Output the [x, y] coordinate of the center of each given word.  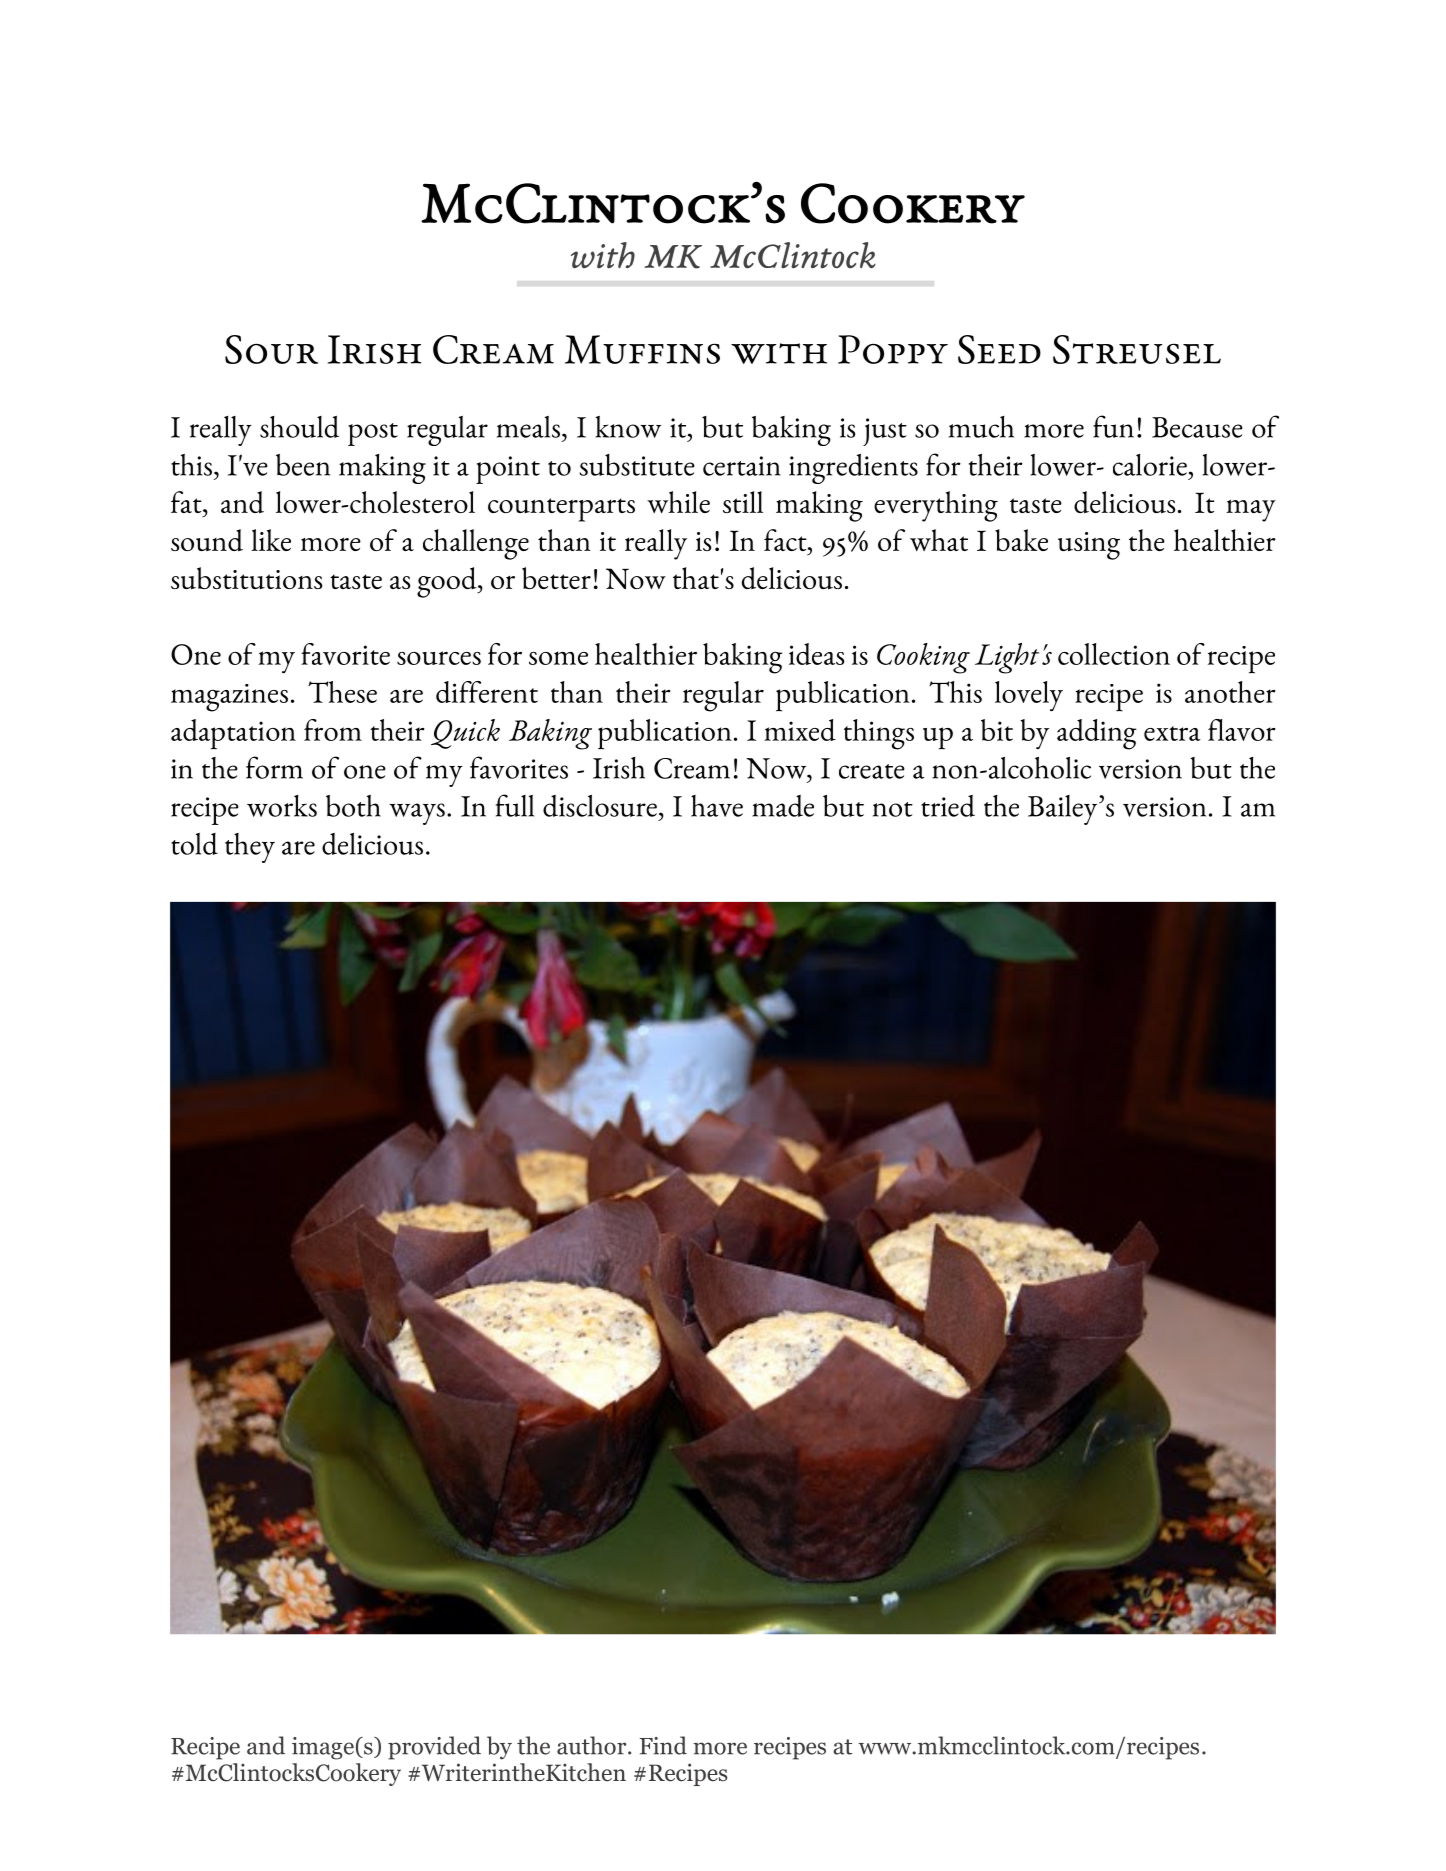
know [628, 427]
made [783, 806]
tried [948, 806]
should [299, 427]
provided [434, 1748]
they [250, 848]
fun [1113, 426]
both [353, 806]
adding [1097, 734]
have [717, 806]
